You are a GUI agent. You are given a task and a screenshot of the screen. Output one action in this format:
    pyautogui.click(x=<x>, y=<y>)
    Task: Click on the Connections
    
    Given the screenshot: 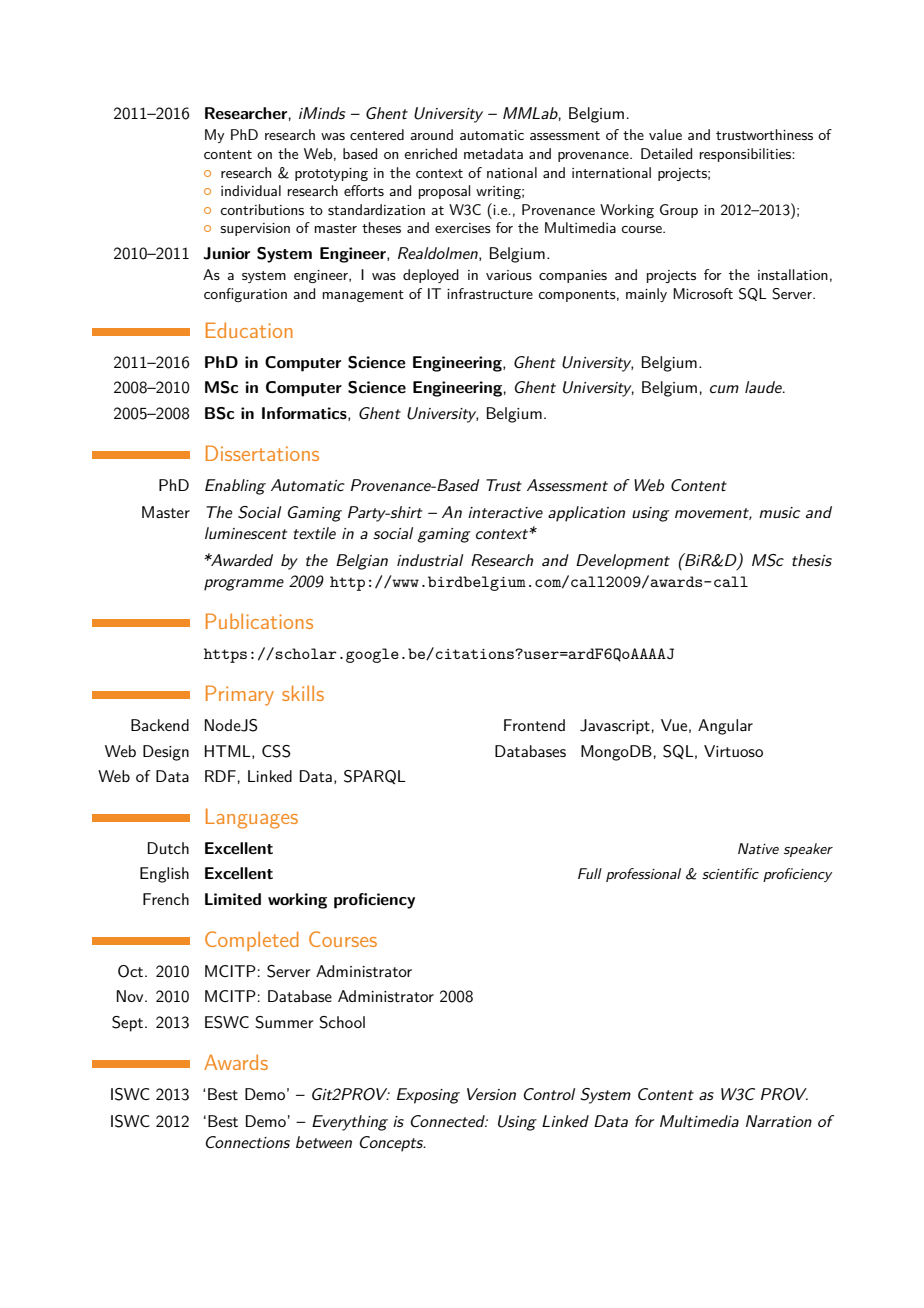 What is the action you would take?
    pyautogui.click(x=247, y=1142)
